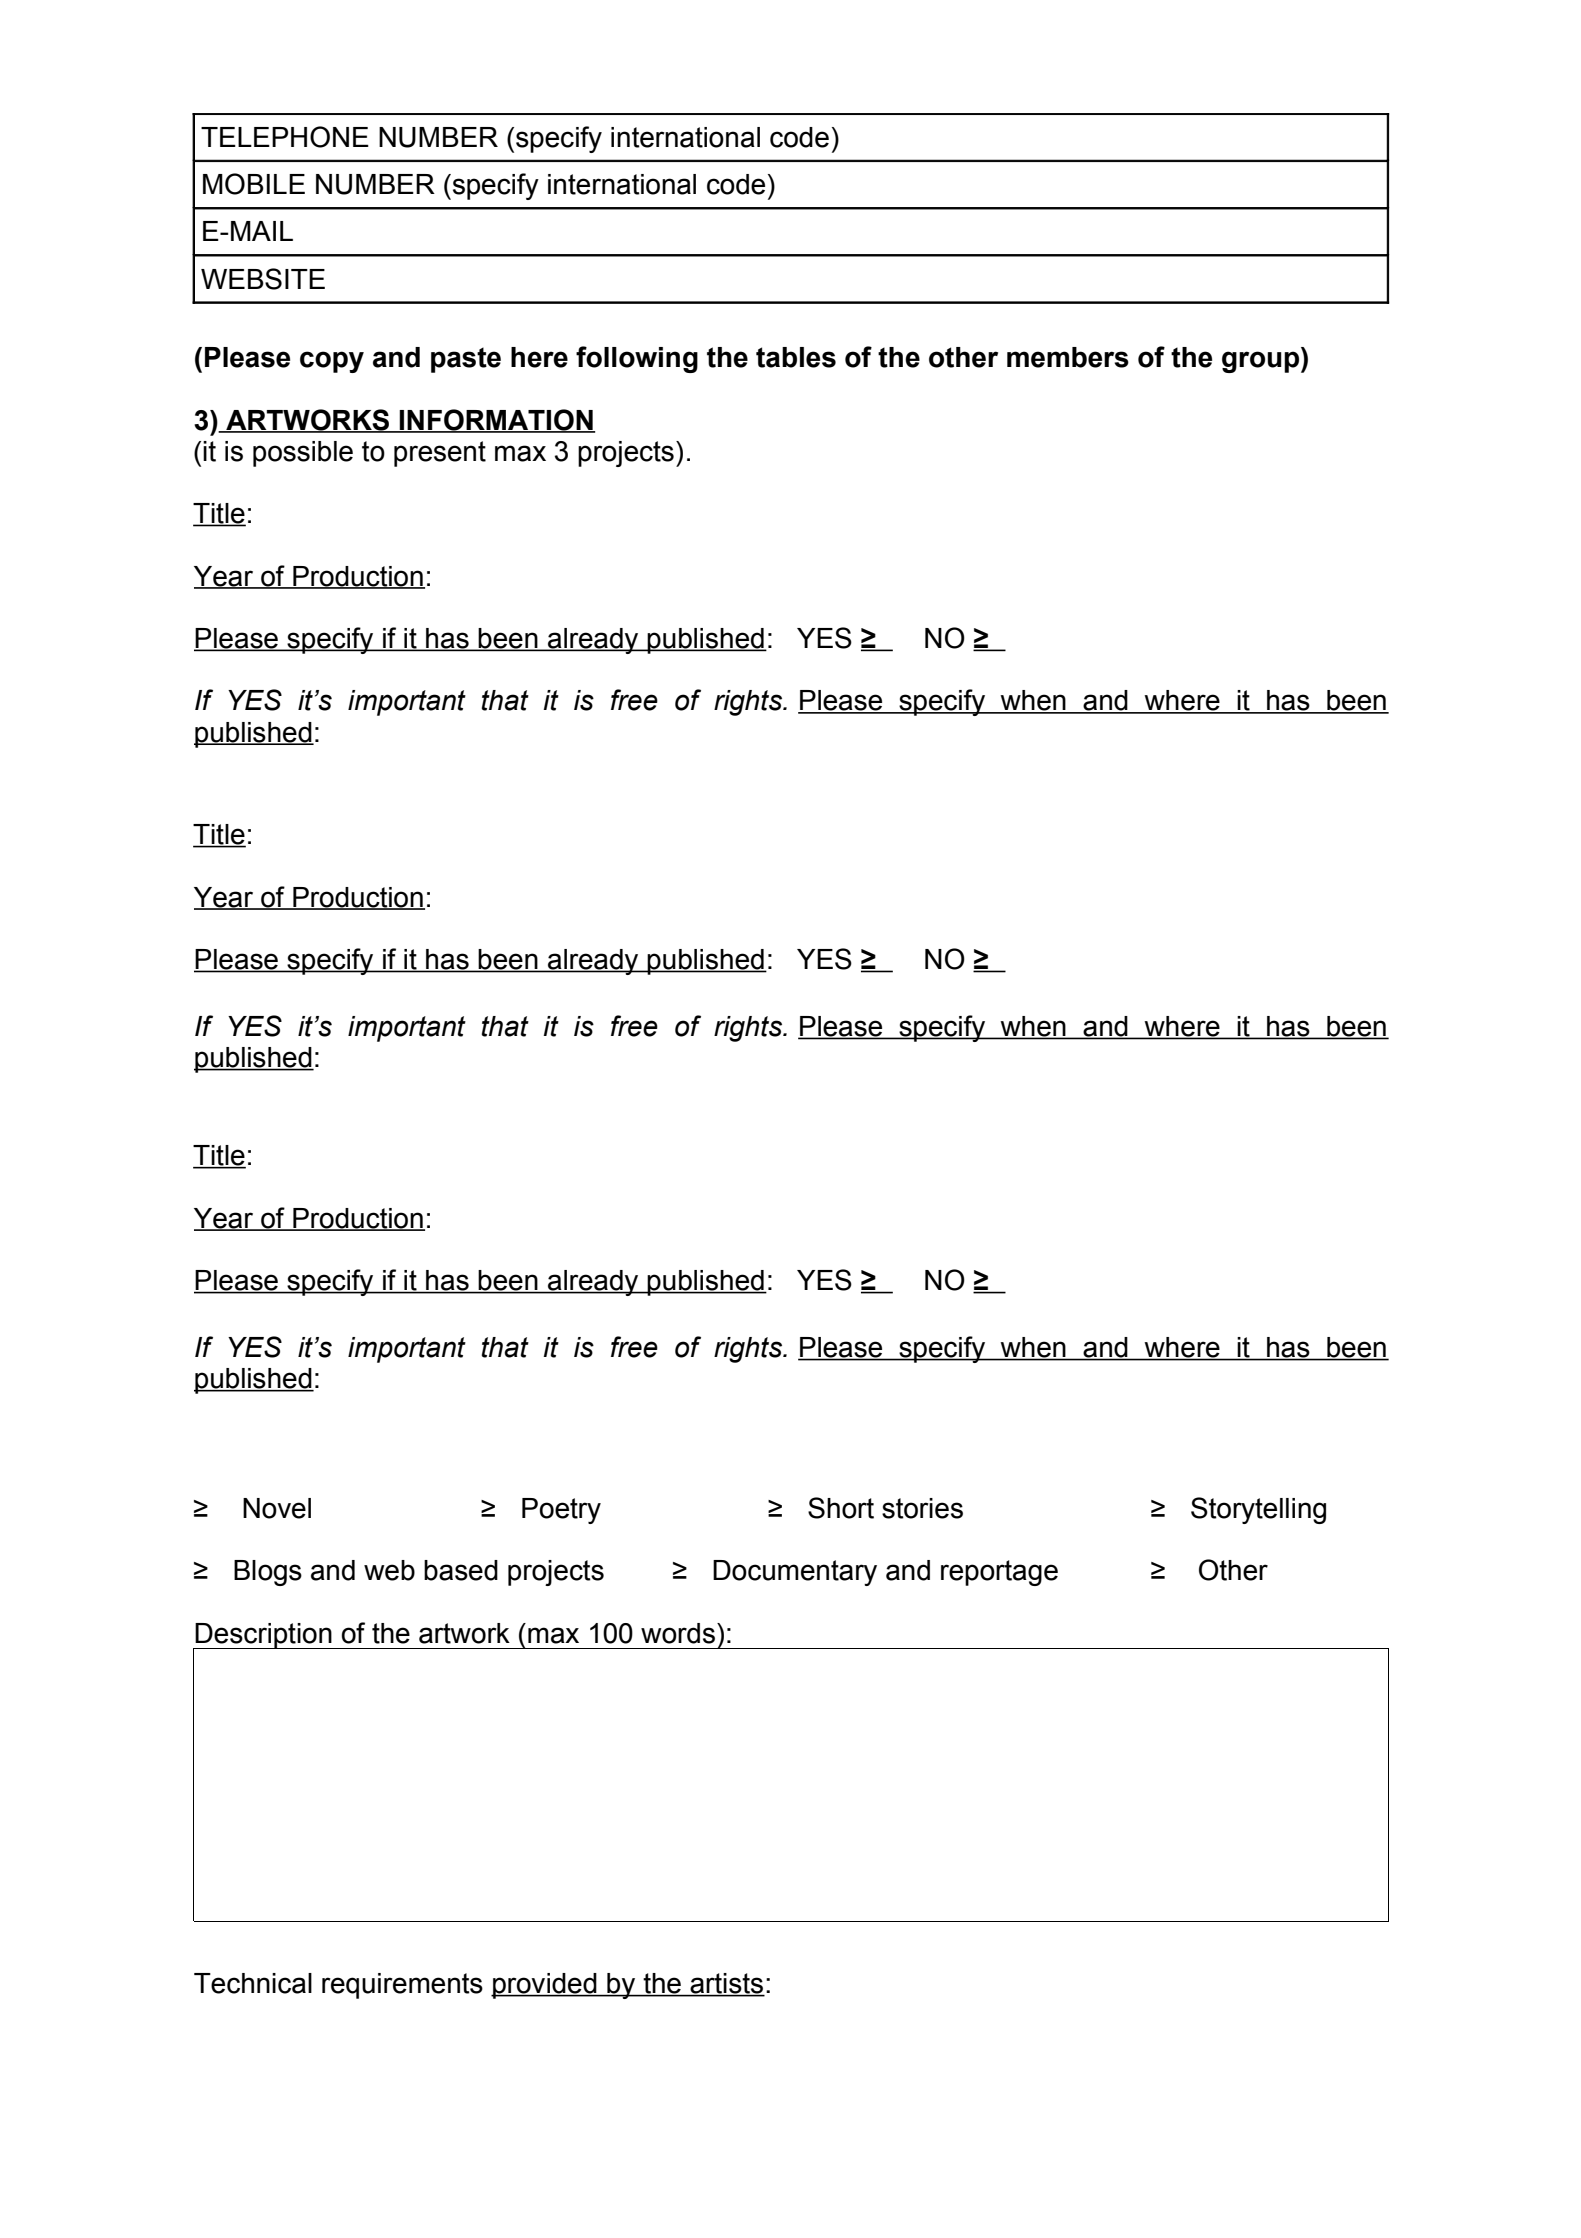 The height and width of the image is (2238, 1581). Describe the element at coordinates (461, 1570) in the image. I see `based` at that location.
